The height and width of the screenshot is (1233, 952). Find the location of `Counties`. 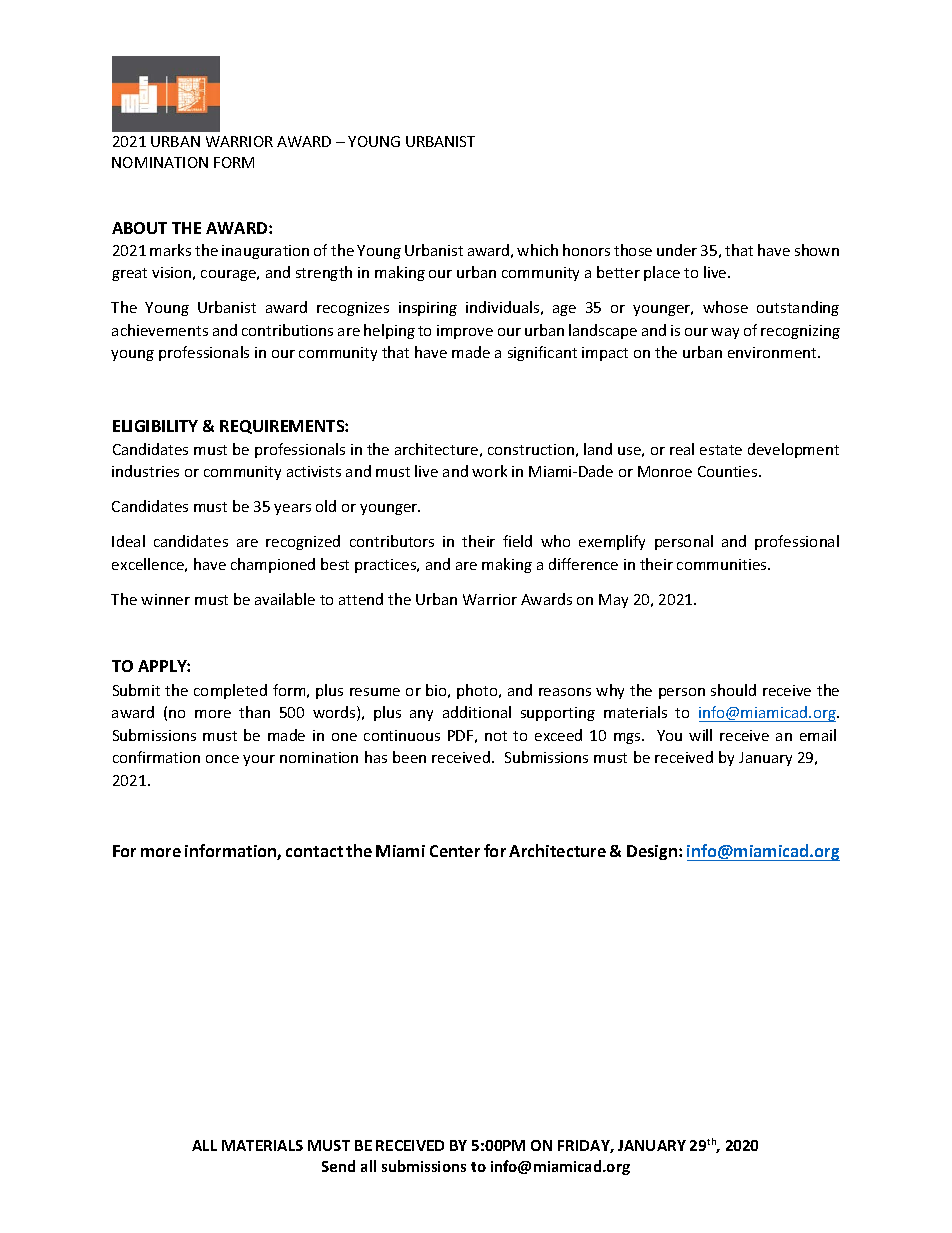

Counties is located at coordinates (729, 471).
